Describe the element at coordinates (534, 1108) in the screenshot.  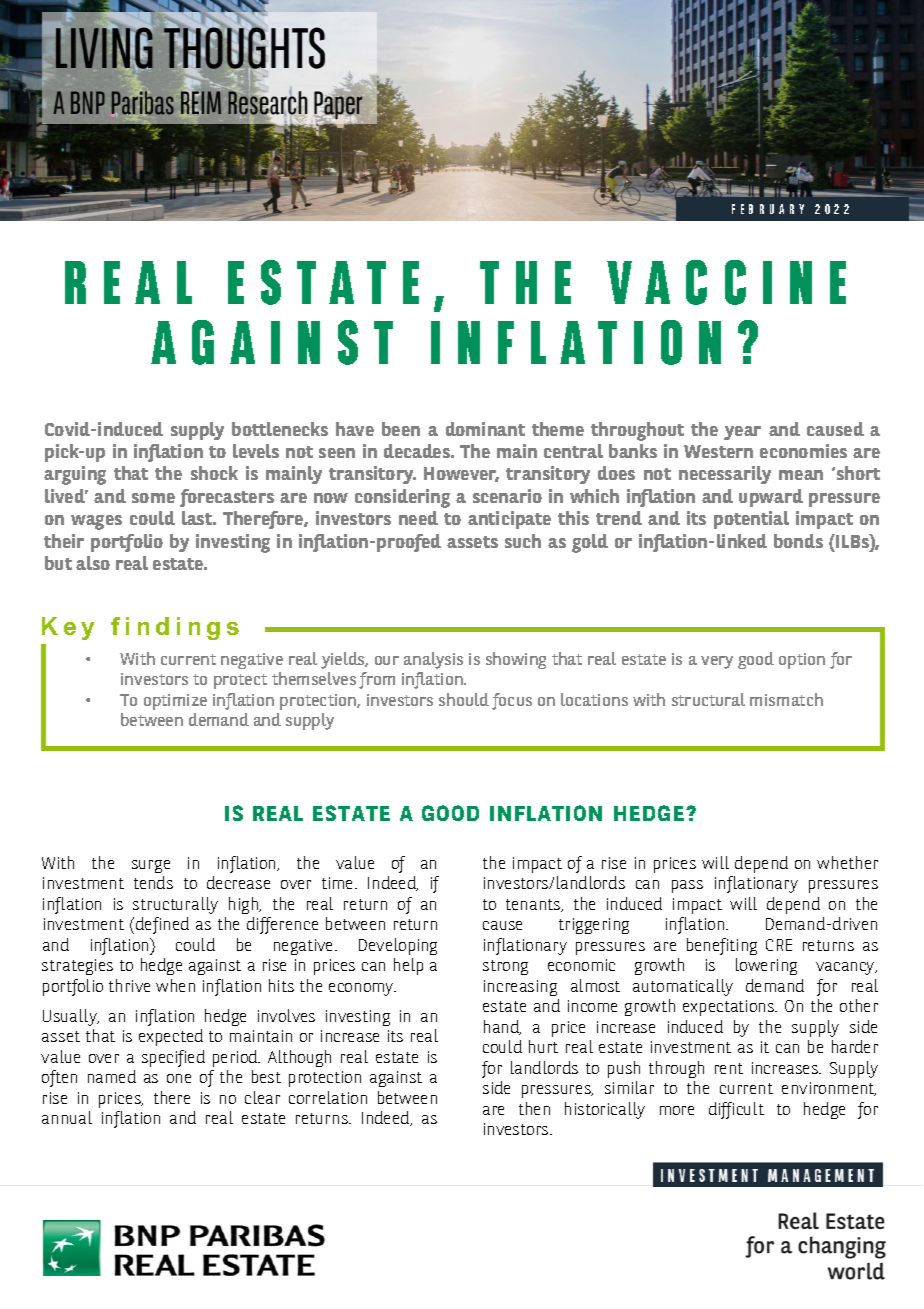
I see `then` at that location.
